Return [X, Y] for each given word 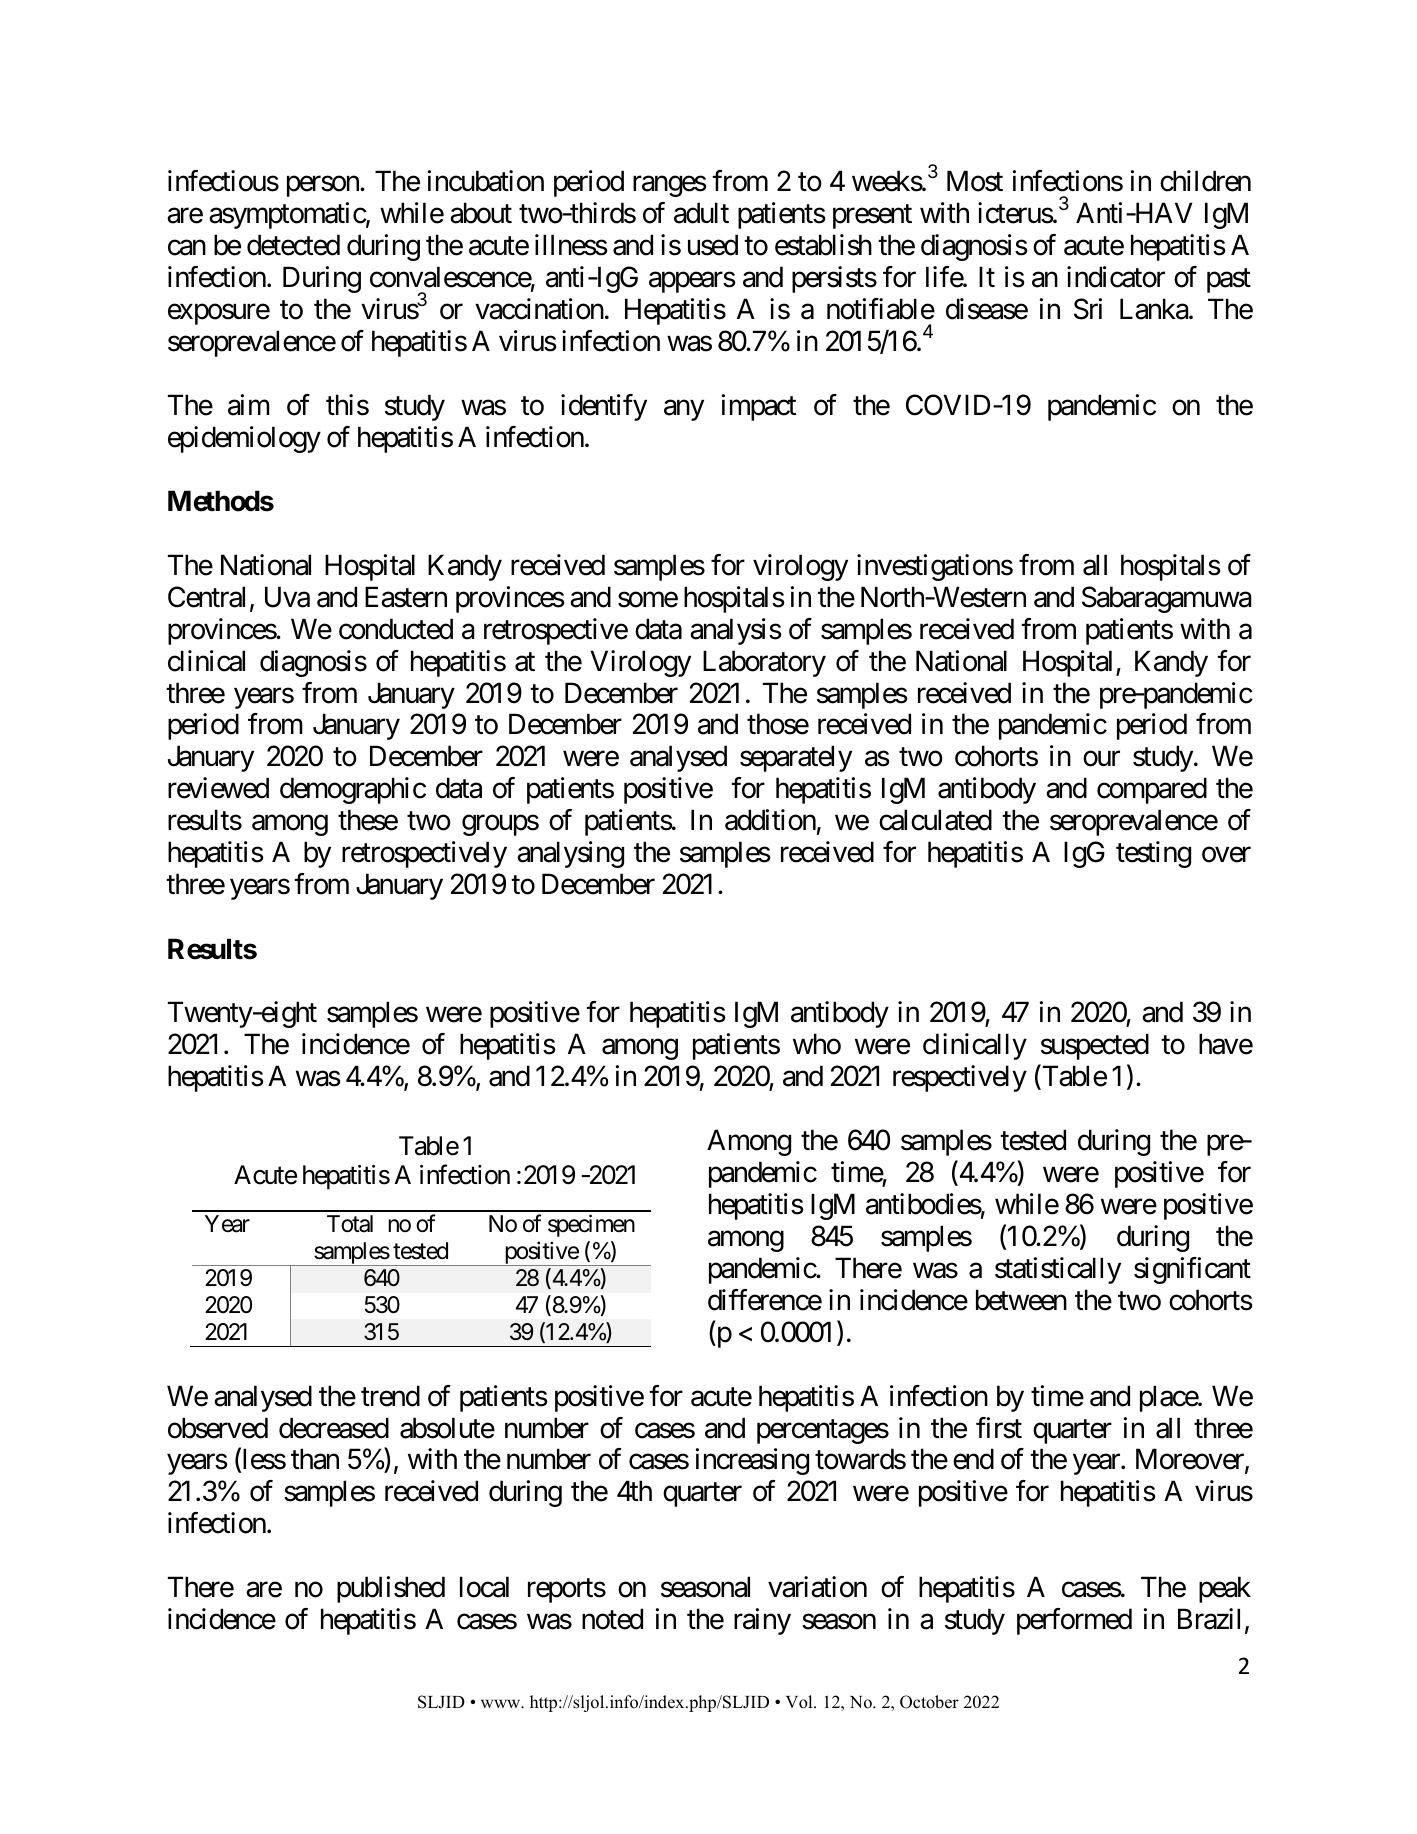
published [391, 1589]
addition [770, 820]
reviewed [218, 788]
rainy [762, 1621]
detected [293, 245]
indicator [1116, 277]
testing [1153, 854]
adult [701, 213]
